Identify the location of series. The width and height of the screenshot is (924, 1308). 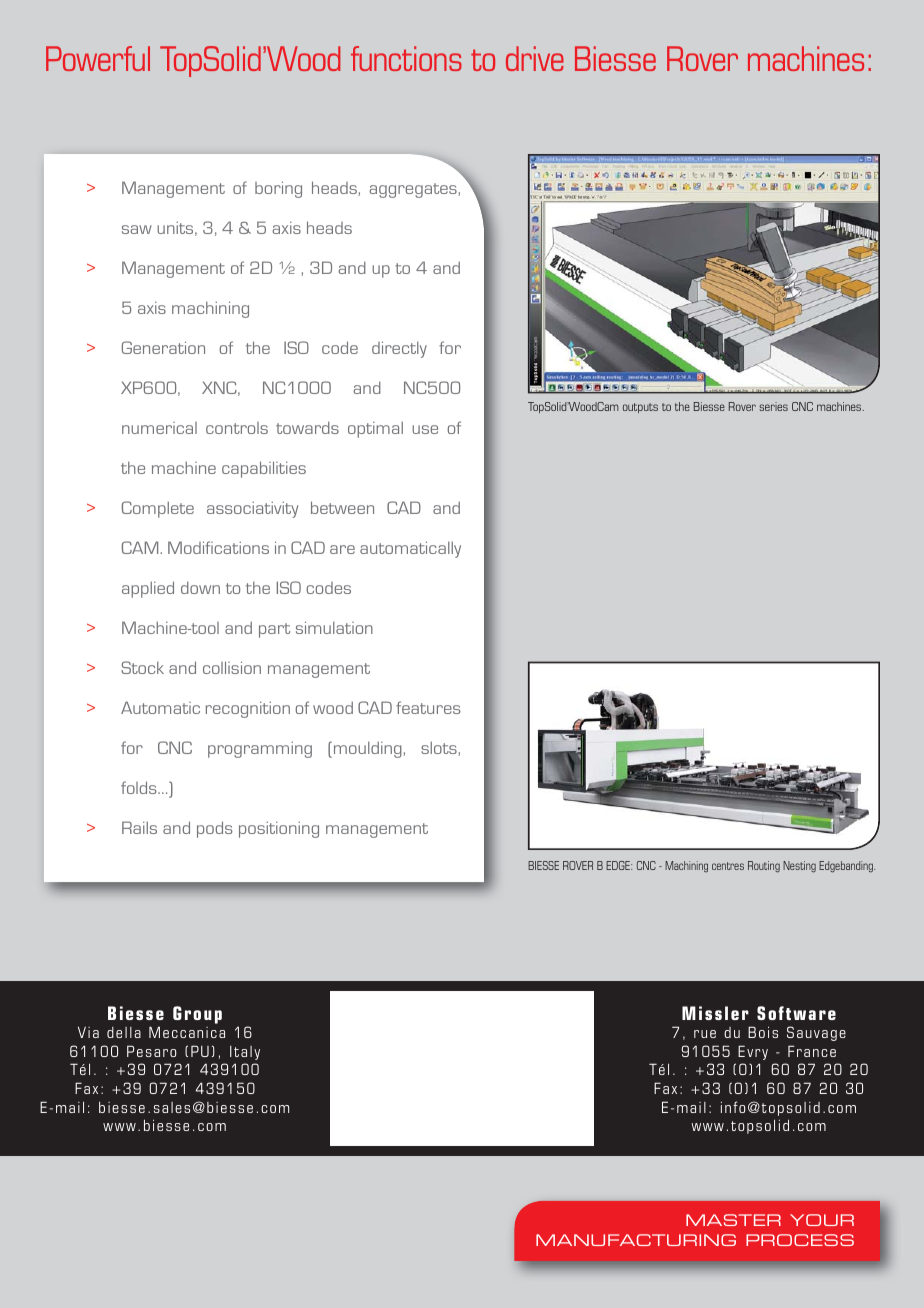
(773, 406).
